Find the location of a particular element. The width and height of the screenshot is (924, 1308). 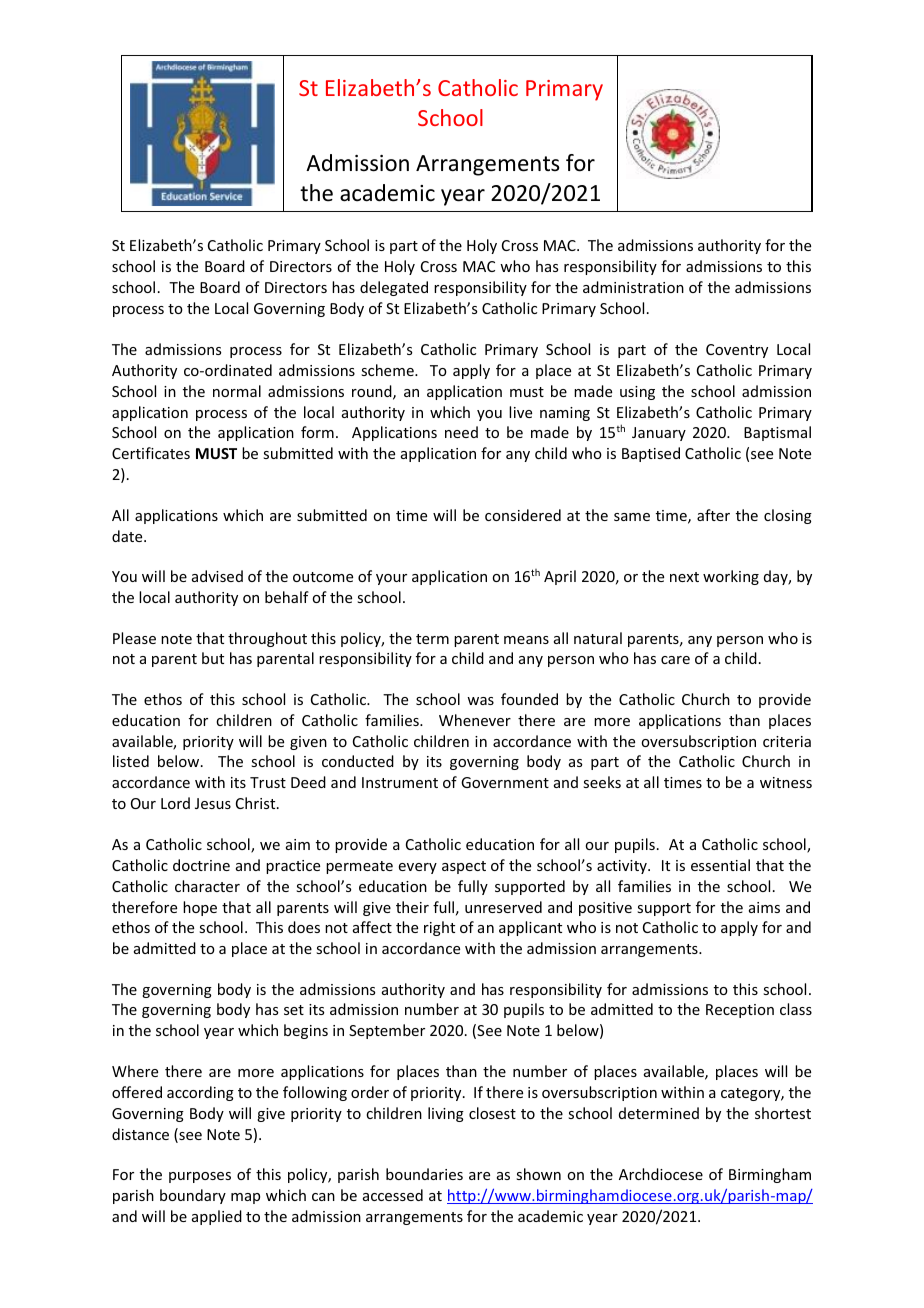

essential is located at coordinates (720, 865).
